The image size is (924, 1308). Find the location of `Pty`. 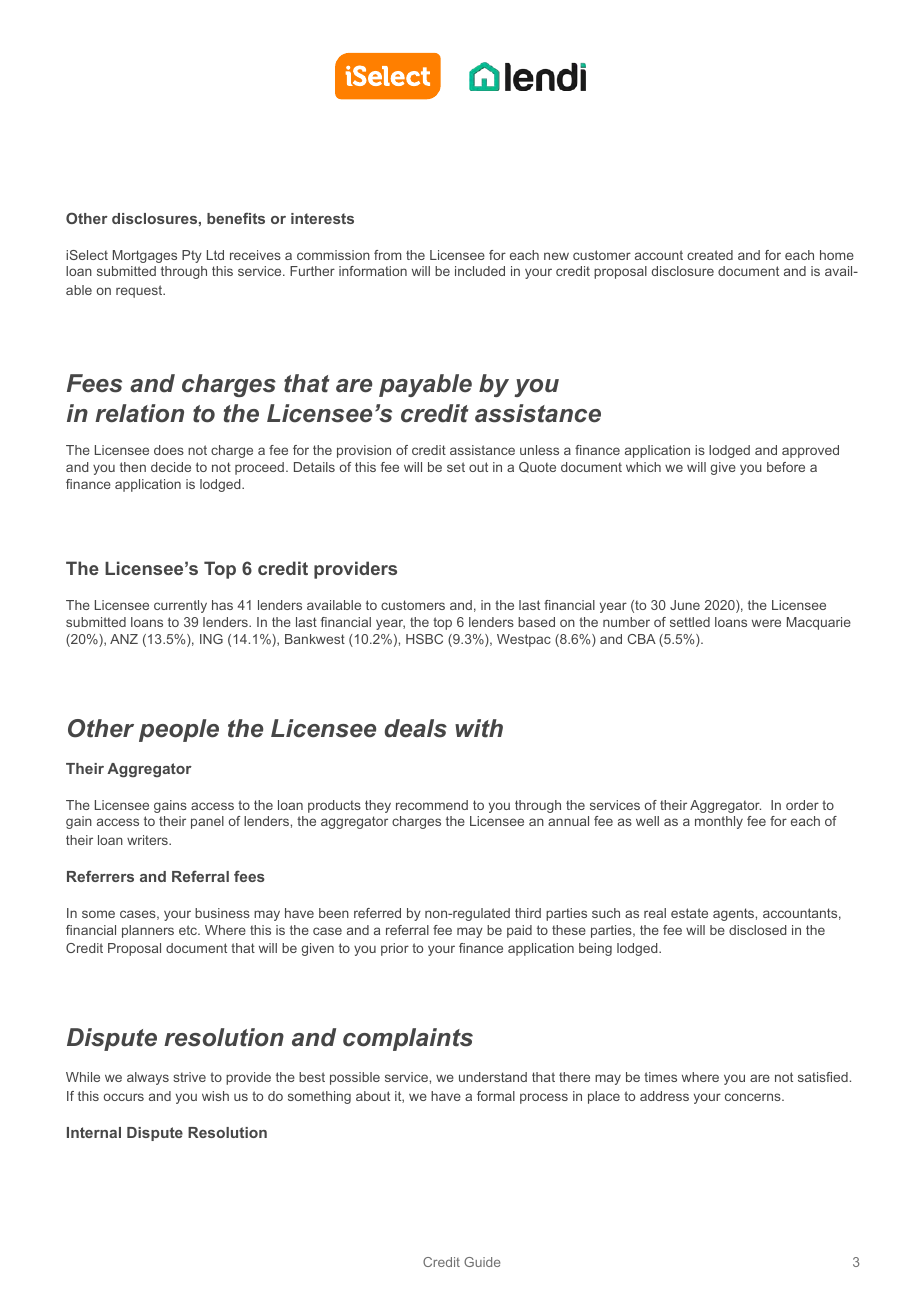

Pty is located at coordinates (192, 256).
